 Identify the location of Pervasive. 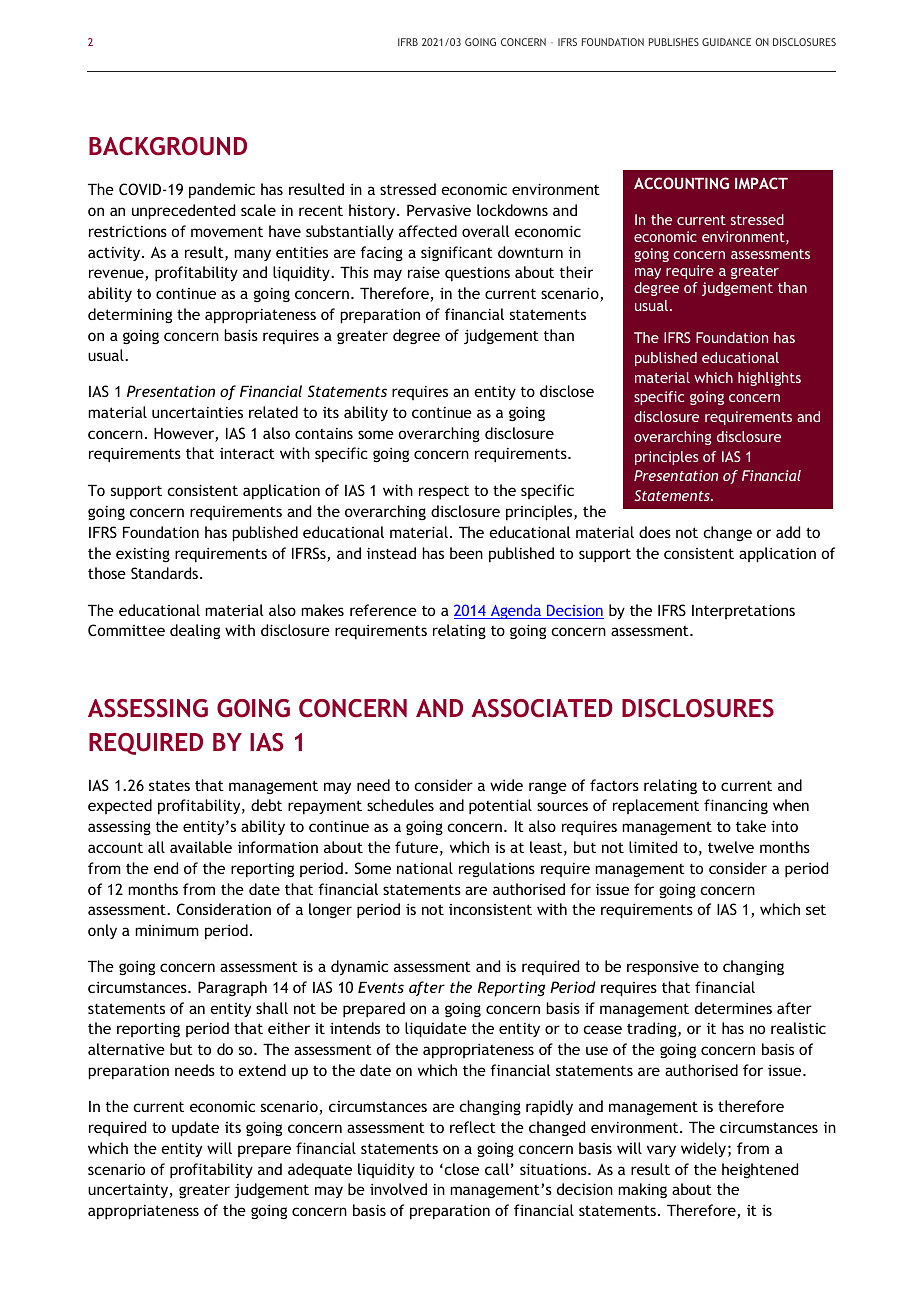
(439, 210).
